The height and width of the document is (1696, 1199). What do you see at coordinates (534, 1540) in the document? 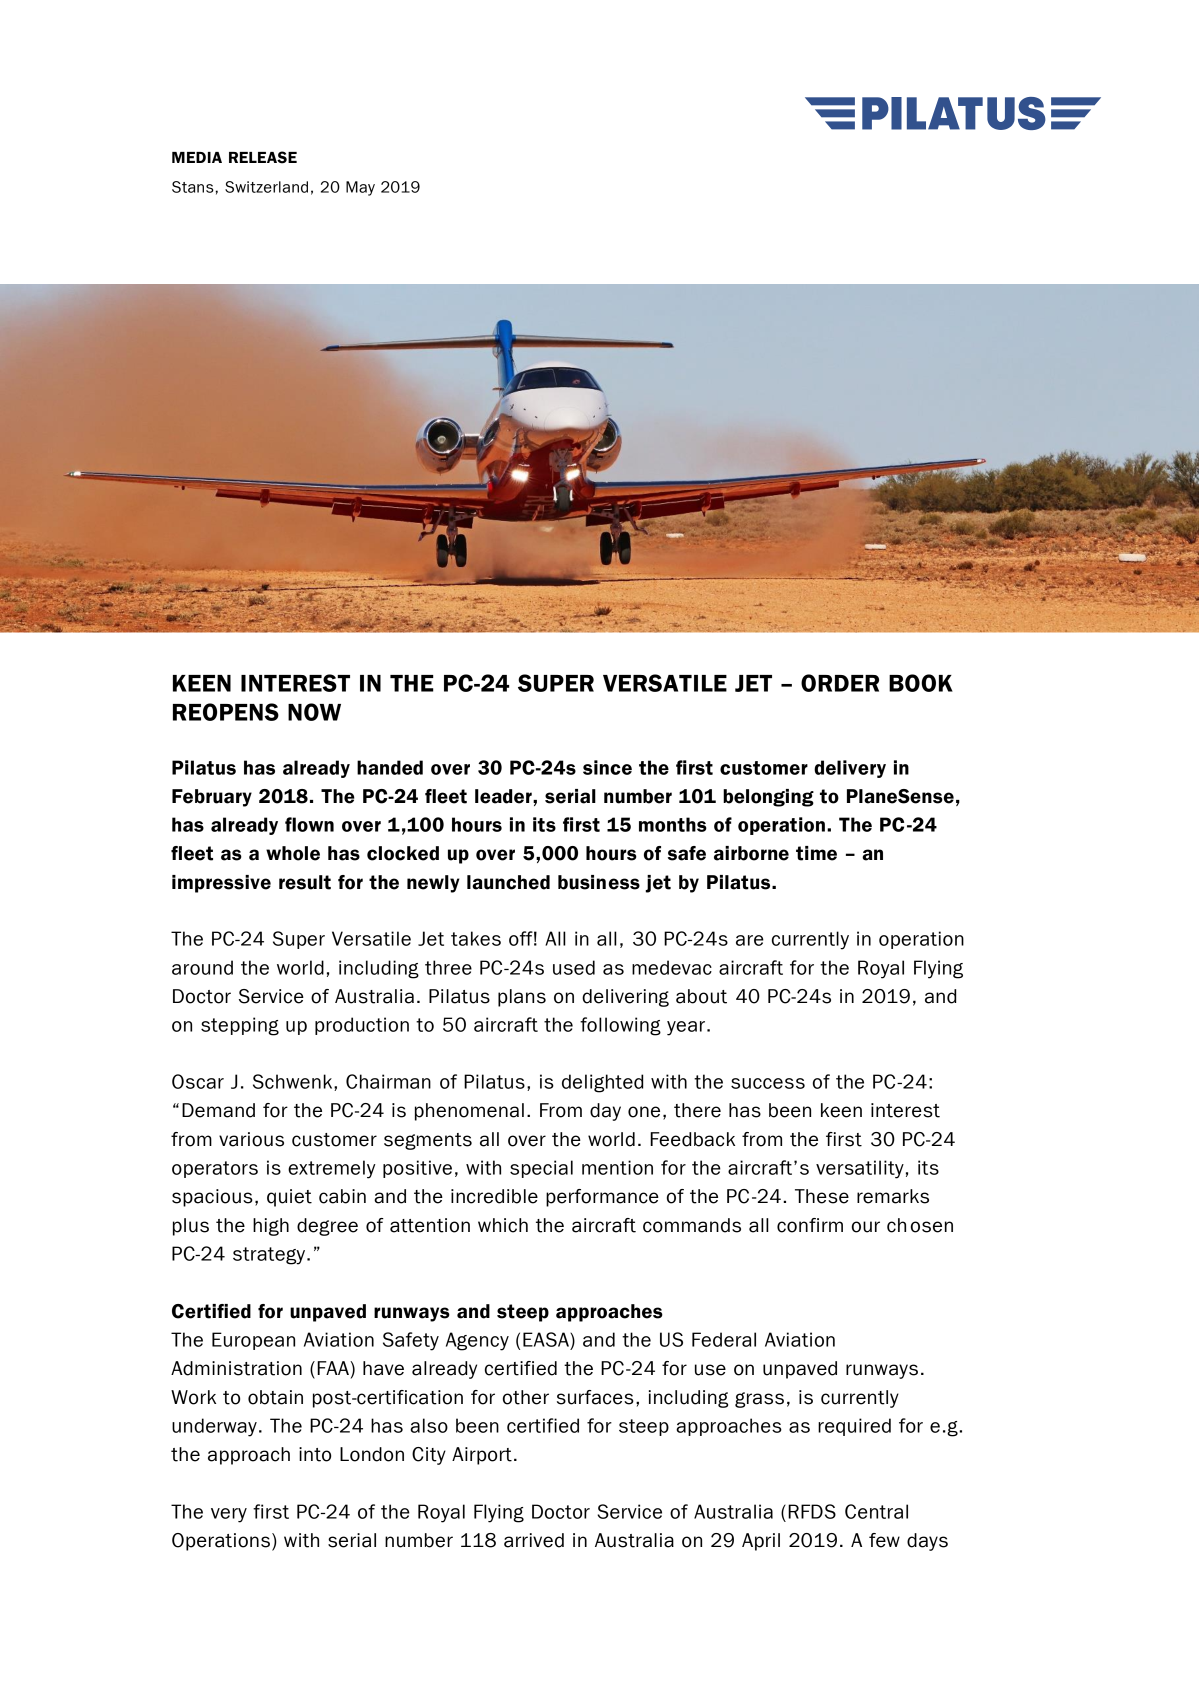
I see `arrived` at bounding box center [534, 1540].
